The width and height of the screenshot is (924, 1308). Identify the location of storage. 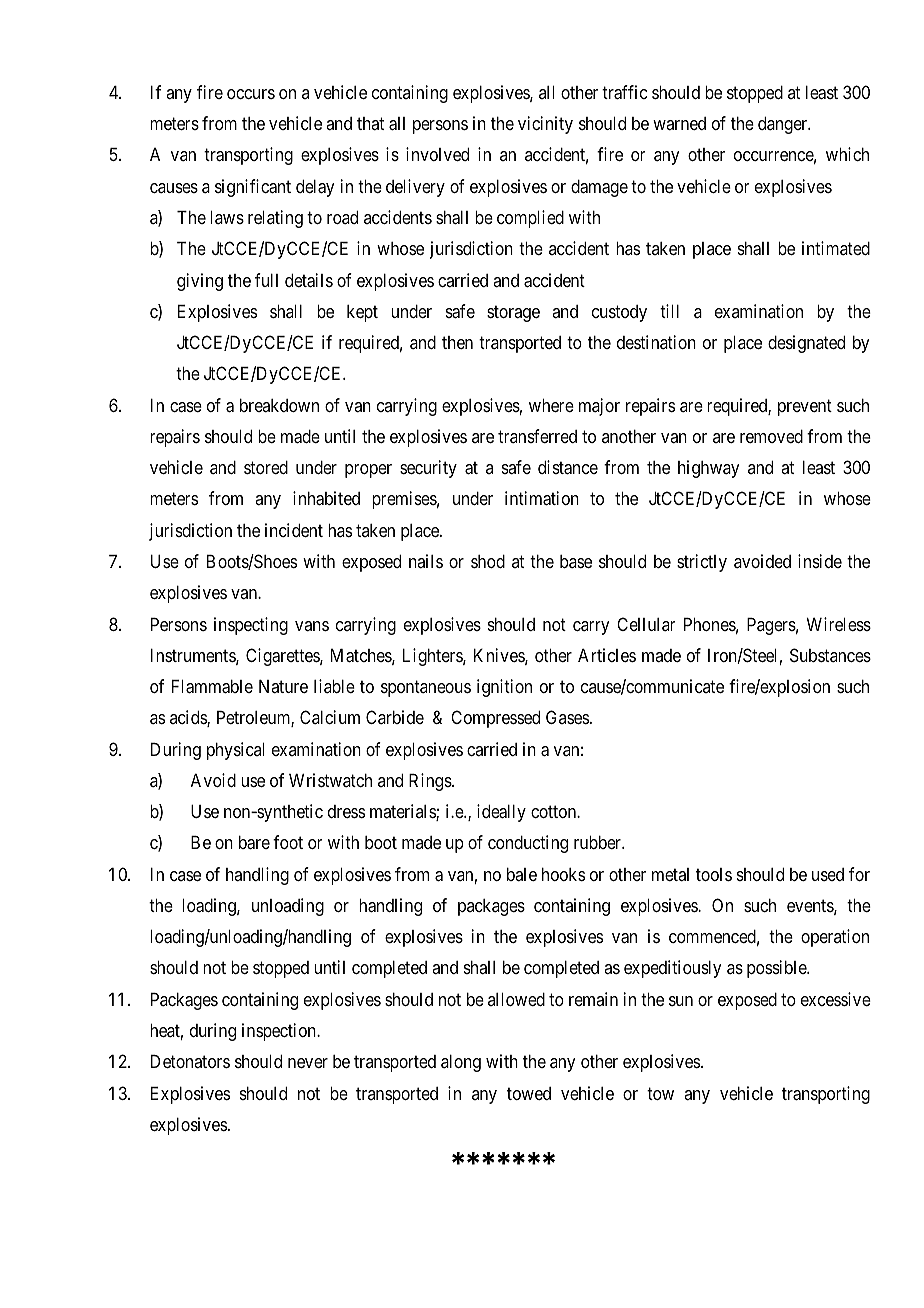
(513, 313).
